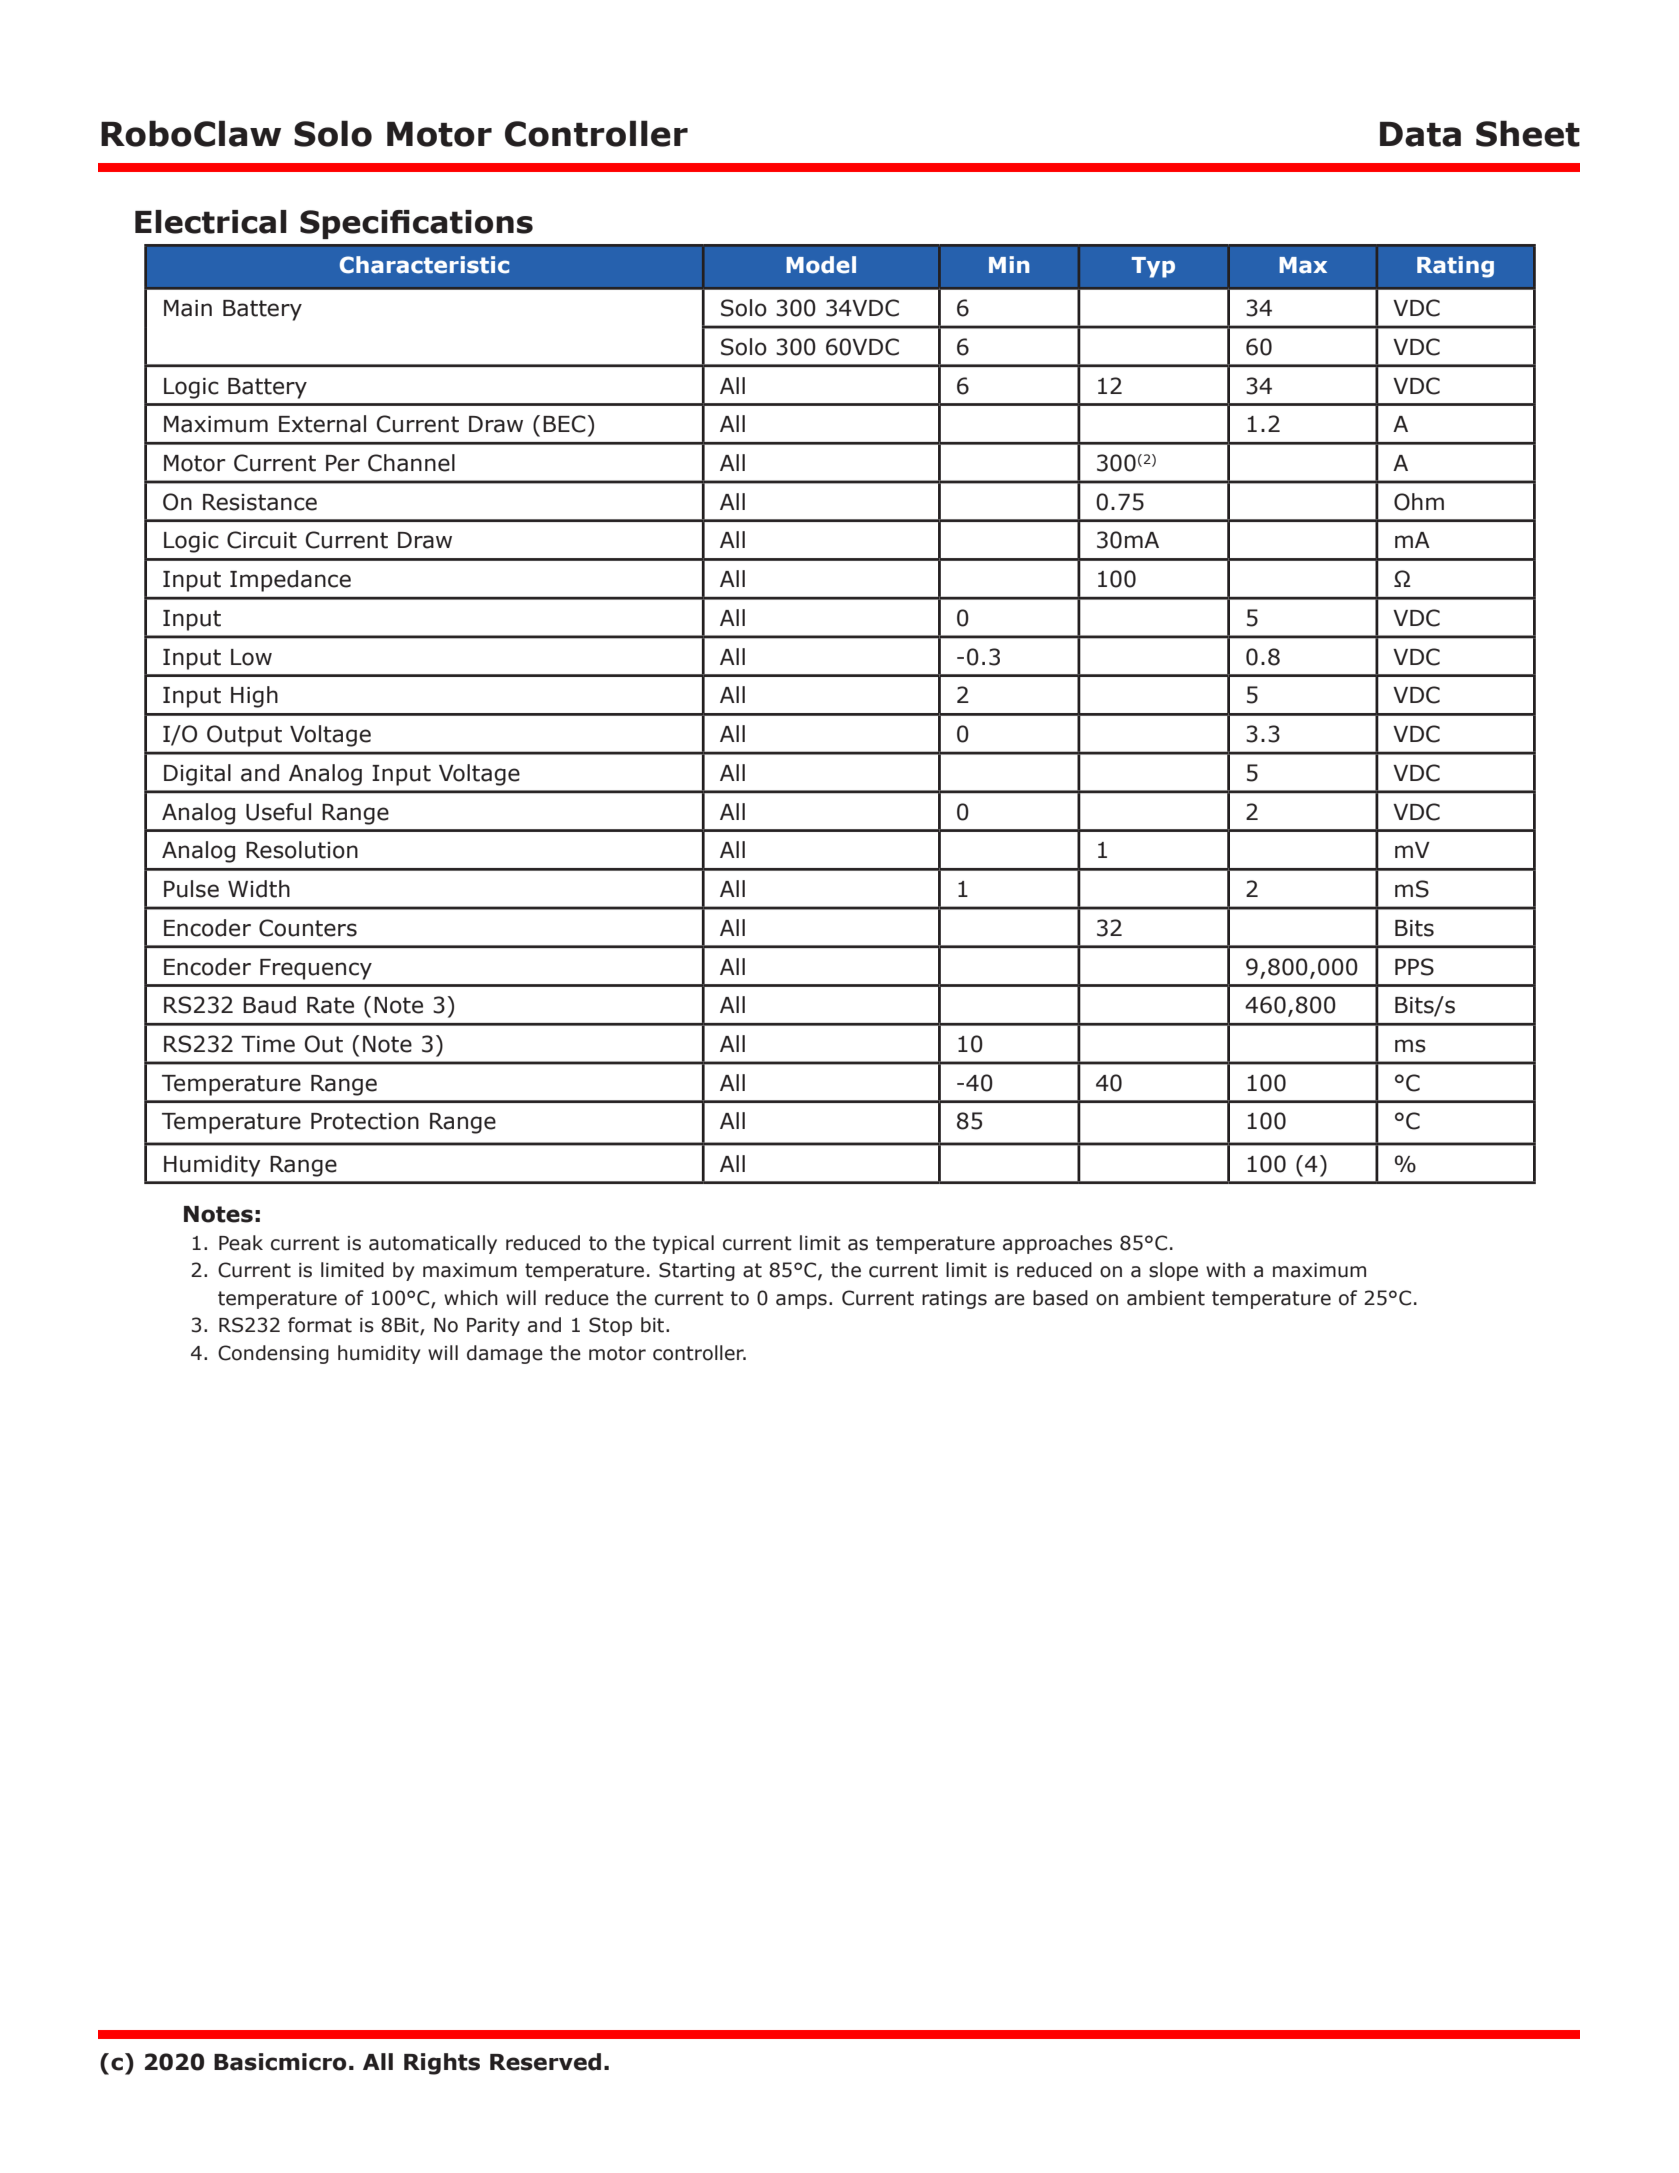 This image has height=2173, width=1679. What do you see at coordinates (545, 2062) in the image?
I see `Reserved` at bounding box center [545, 2062].
